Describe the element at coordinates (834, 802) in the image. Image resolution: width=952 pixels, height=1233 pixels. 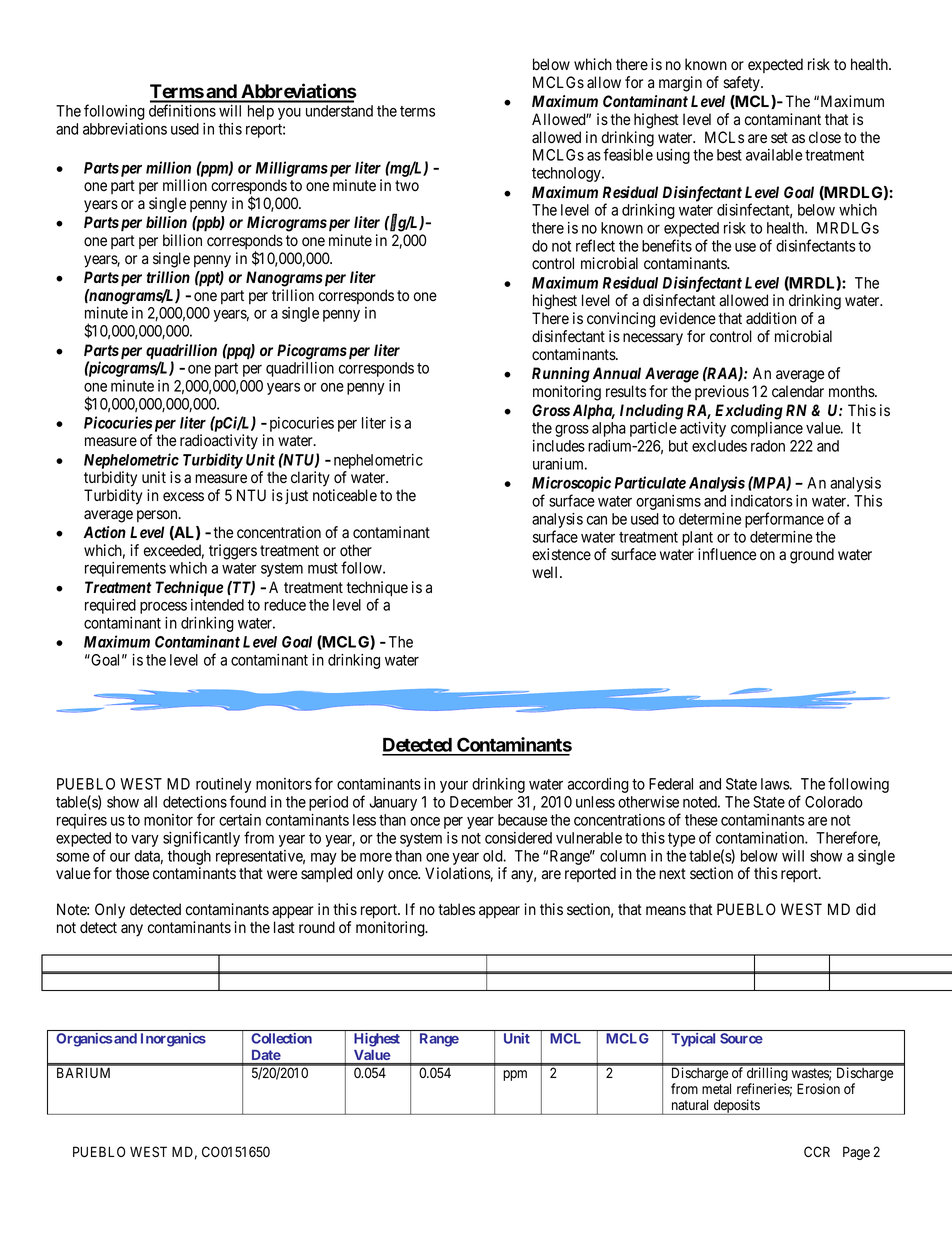
I see `Colorado` at that location.
